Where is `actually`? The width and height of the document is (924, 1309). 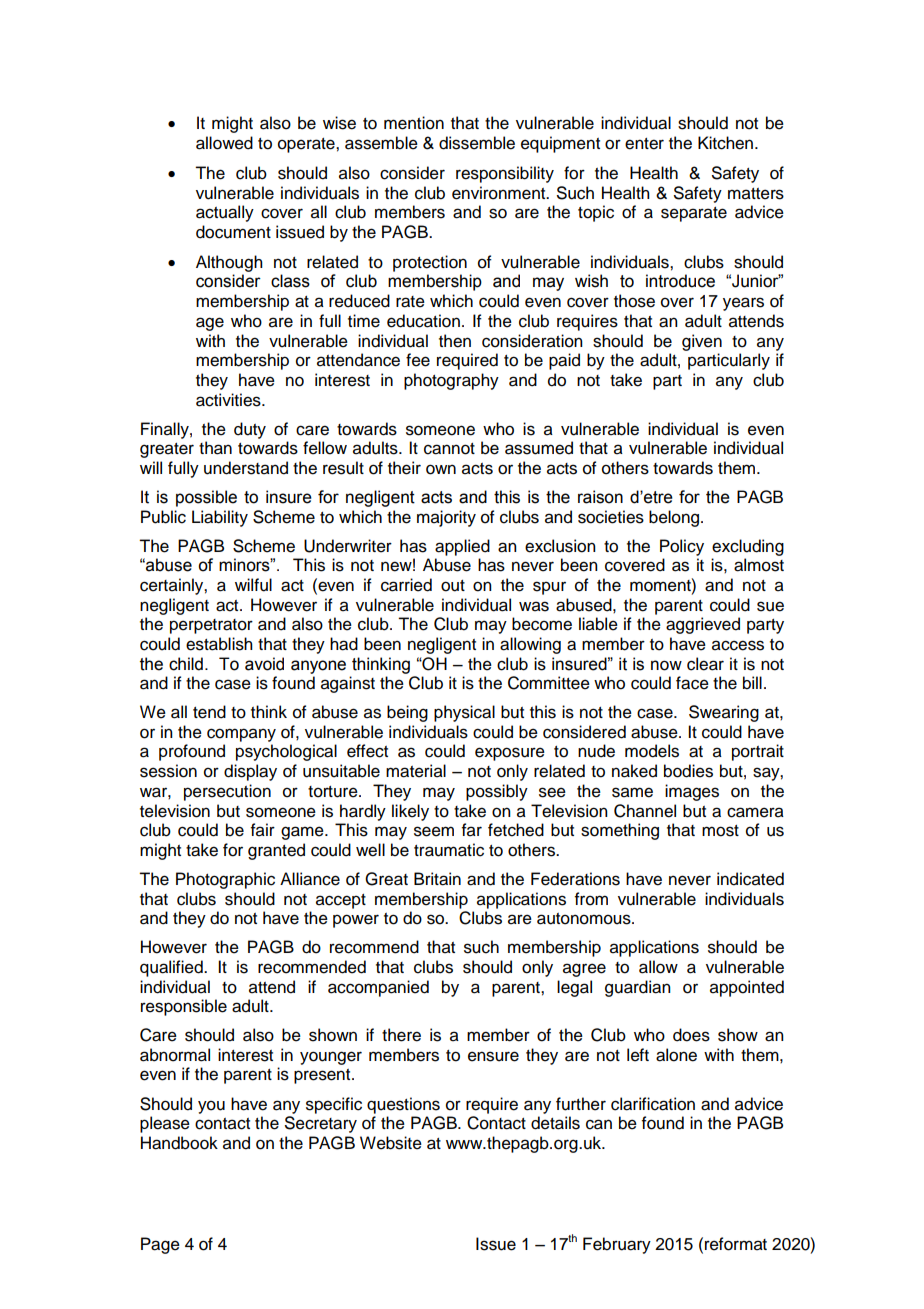 actually is located at coordinates (225, 213).
